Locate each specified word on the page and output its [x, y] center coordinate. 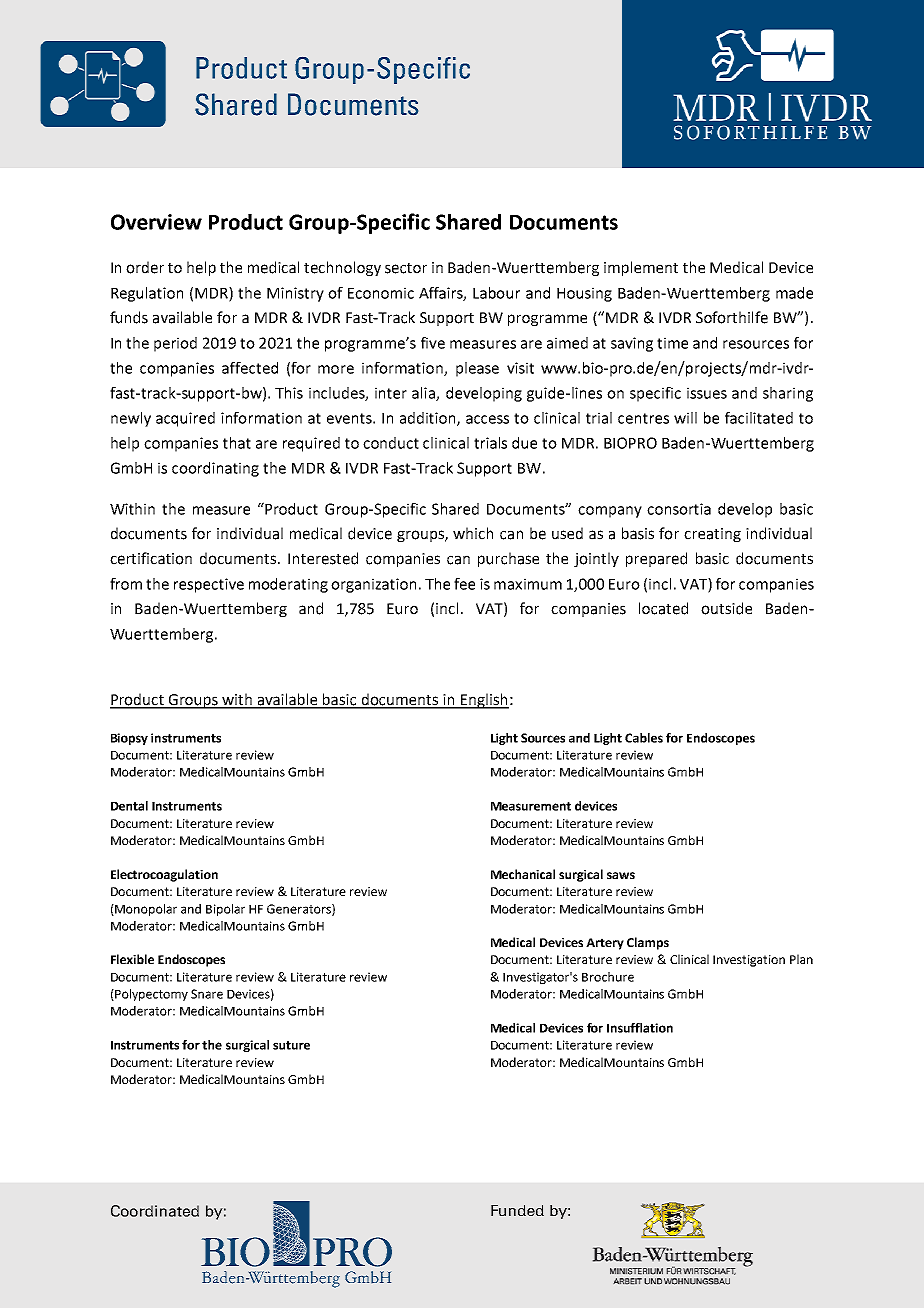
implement [641, 268]
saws [621, 875]
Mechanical [523, 874]
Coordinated [155, 1211]
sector [406, 268]
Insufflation [640, 1028]
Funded [517, 1210]
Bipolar [225, 910]
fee [464, 584]
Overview [156, 222]
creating [712, 535]
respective [209, 585]
